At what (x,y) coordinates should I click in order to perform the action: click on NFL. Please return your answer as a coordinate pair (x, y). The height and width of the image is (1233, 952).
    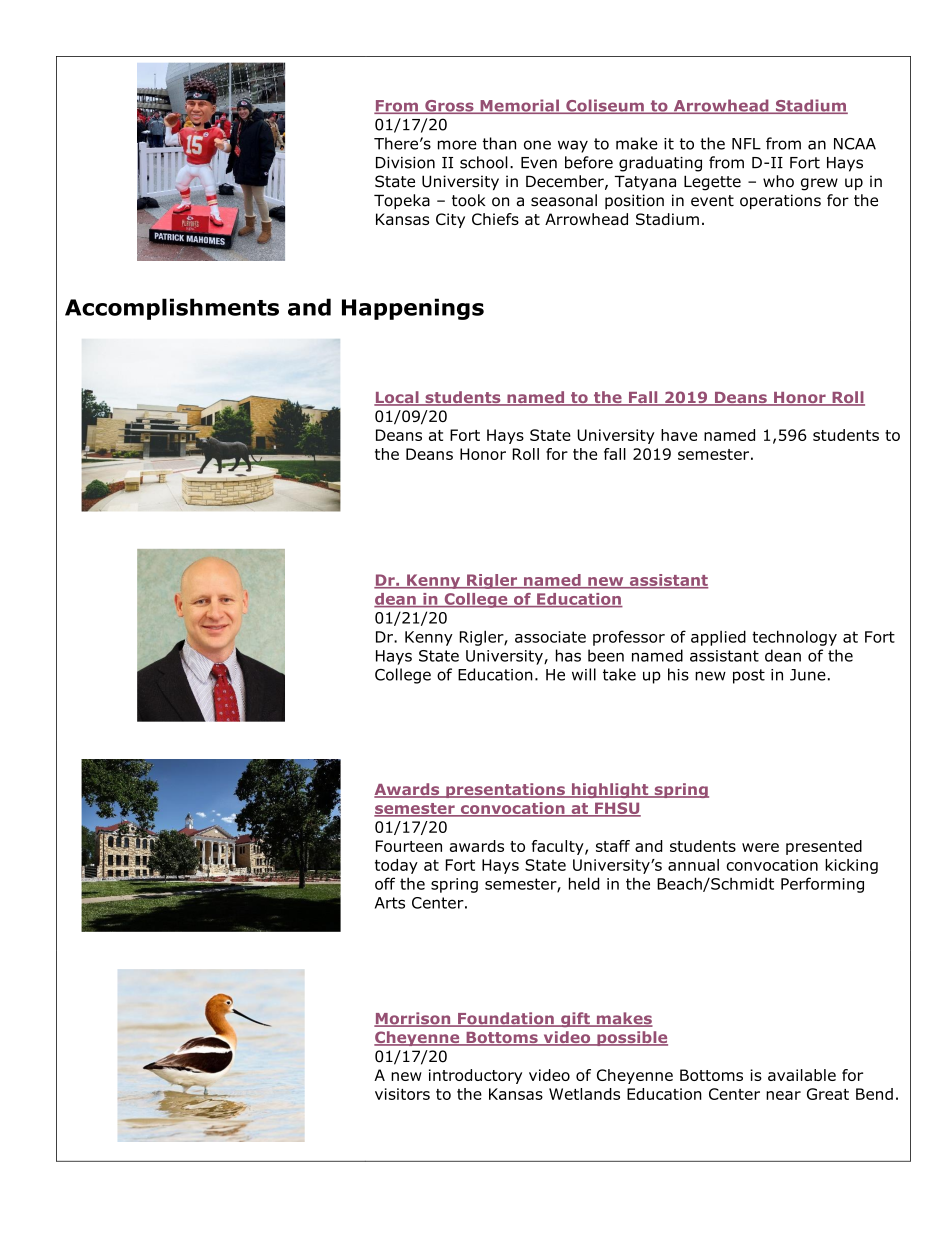
    Looking at the image, I should click on (746, 144).
